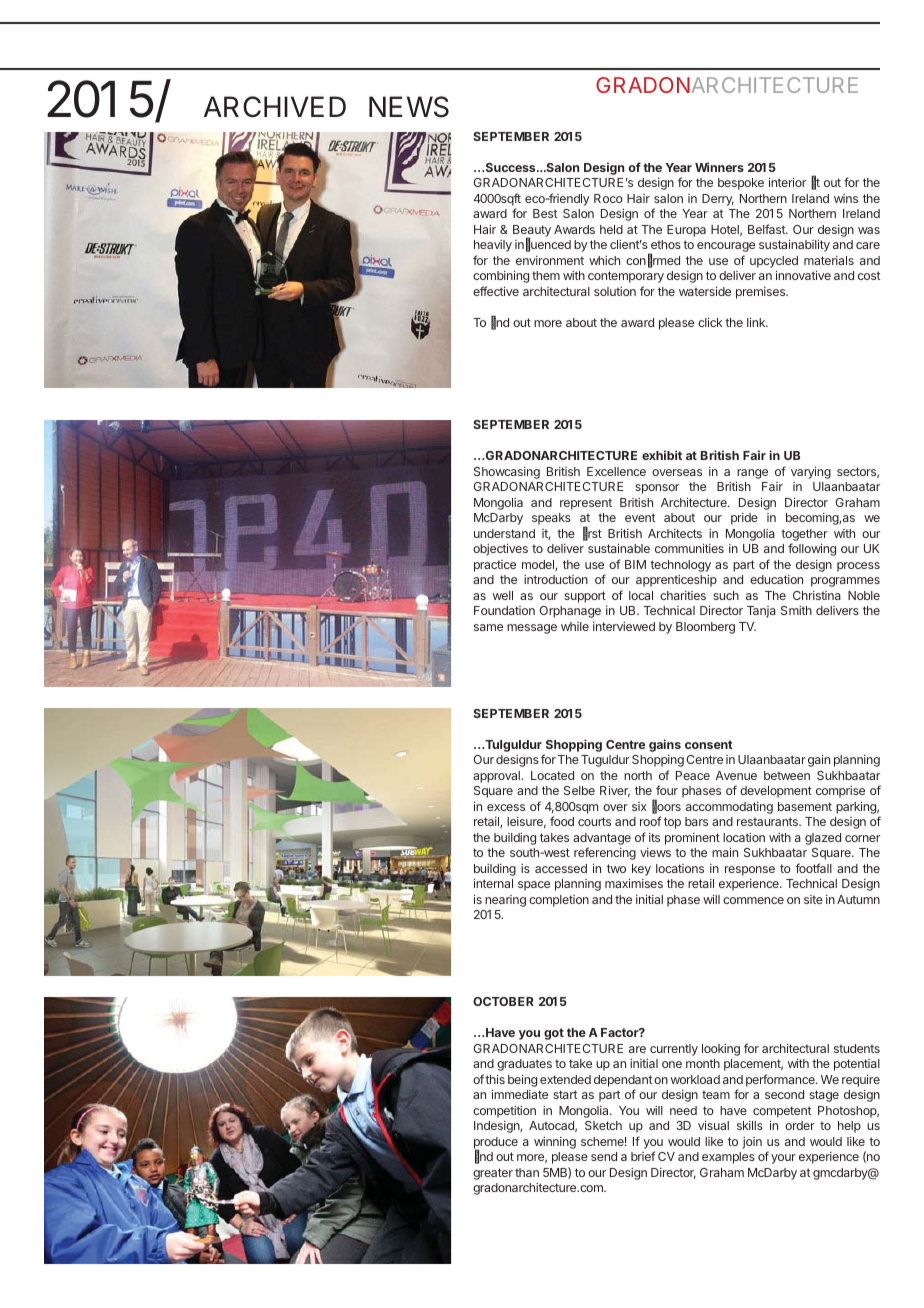 The image size is (924, 1308). I want to click on while, so click(575, 626).
